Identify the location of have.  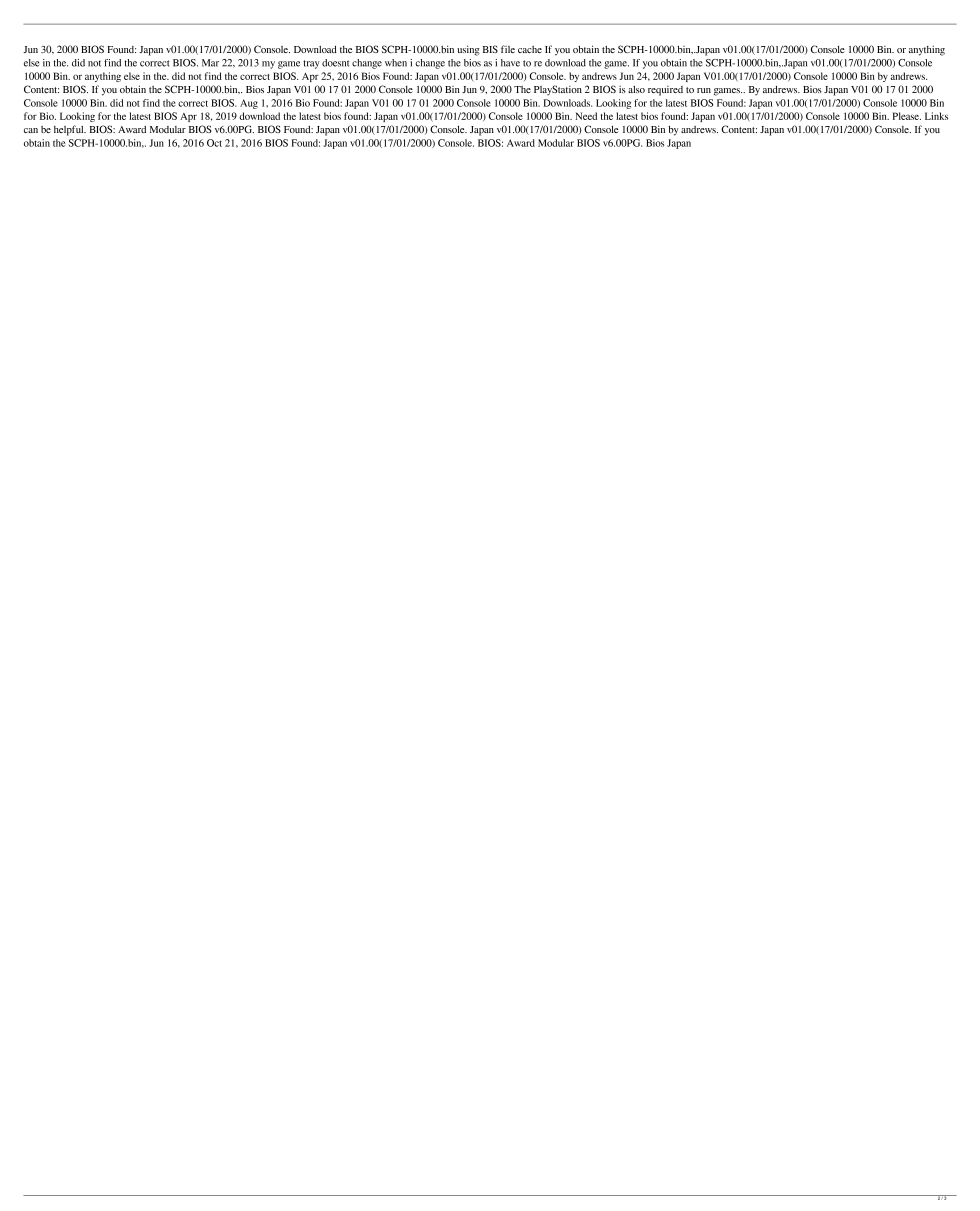
(510, 63).
